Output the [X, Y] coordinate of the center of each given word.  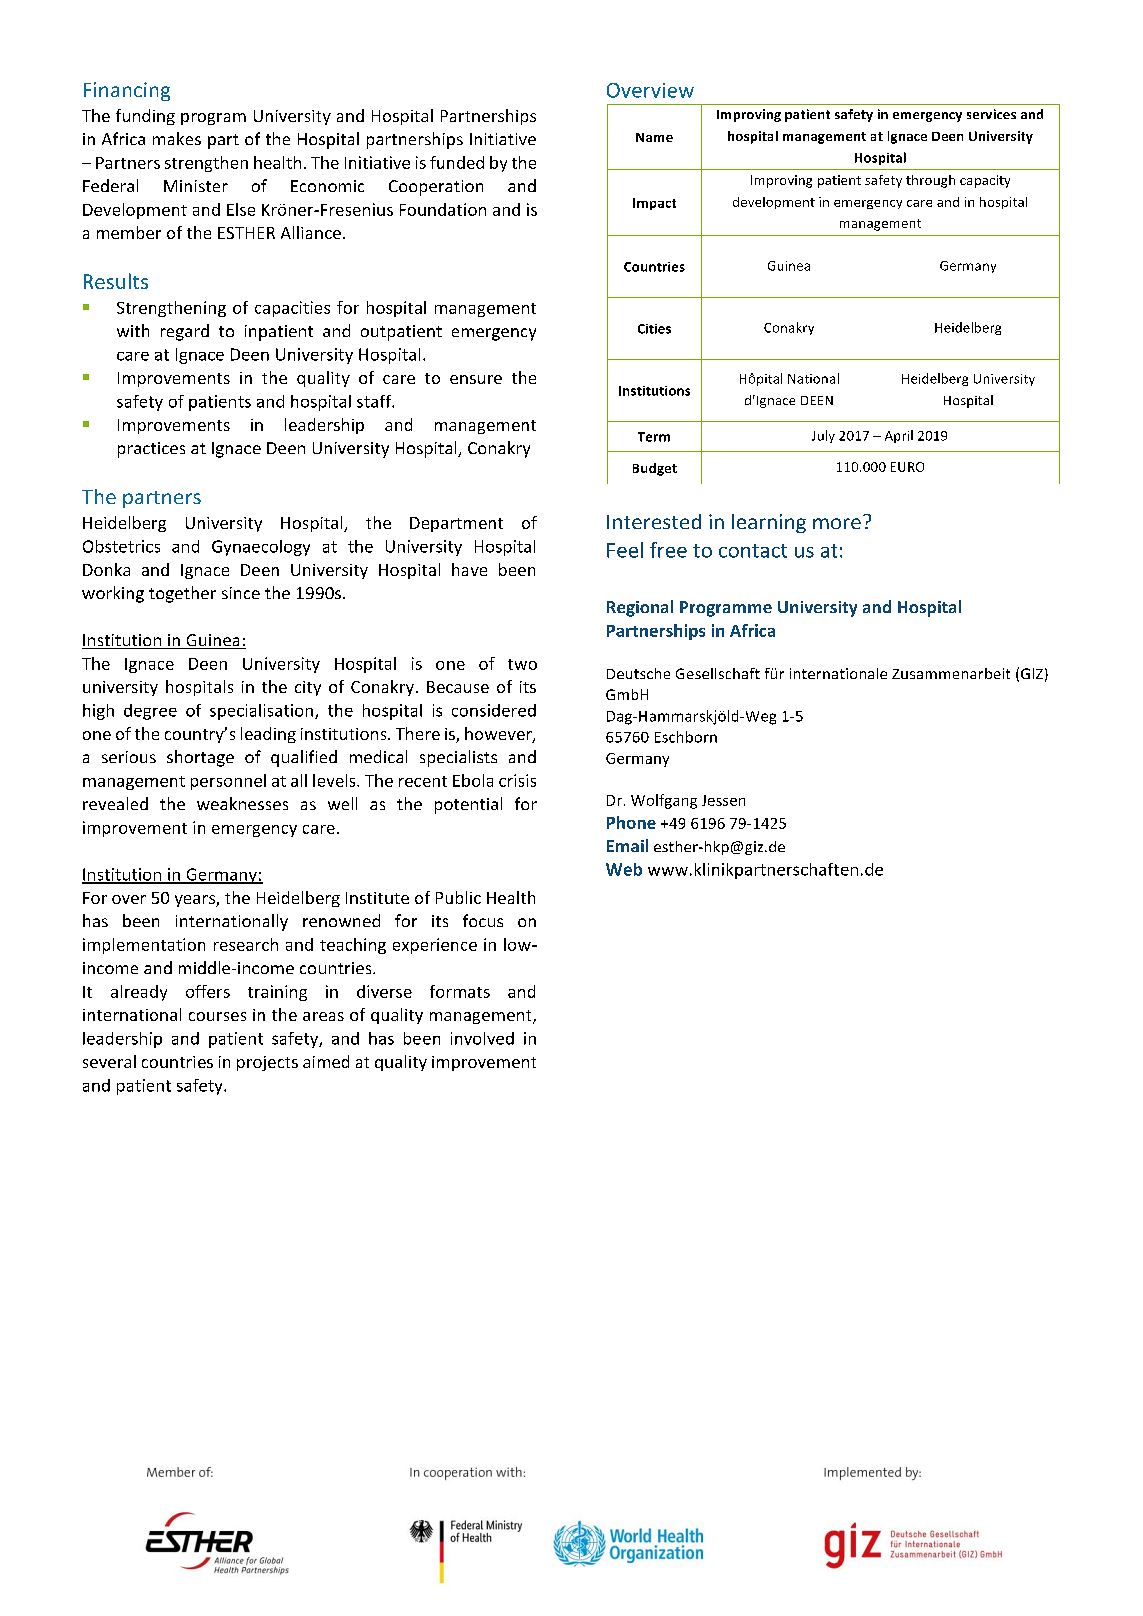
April [899, 436]
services [991, 114]
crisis [517, 780]
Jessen [723, 800]
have [469, 569]
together [182, 594]
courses [217, 1016]
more [837, 523]
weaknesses [242, 803]
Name [654, 137]
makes [177, 138]
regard [185, 332]
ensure [476, 379]
